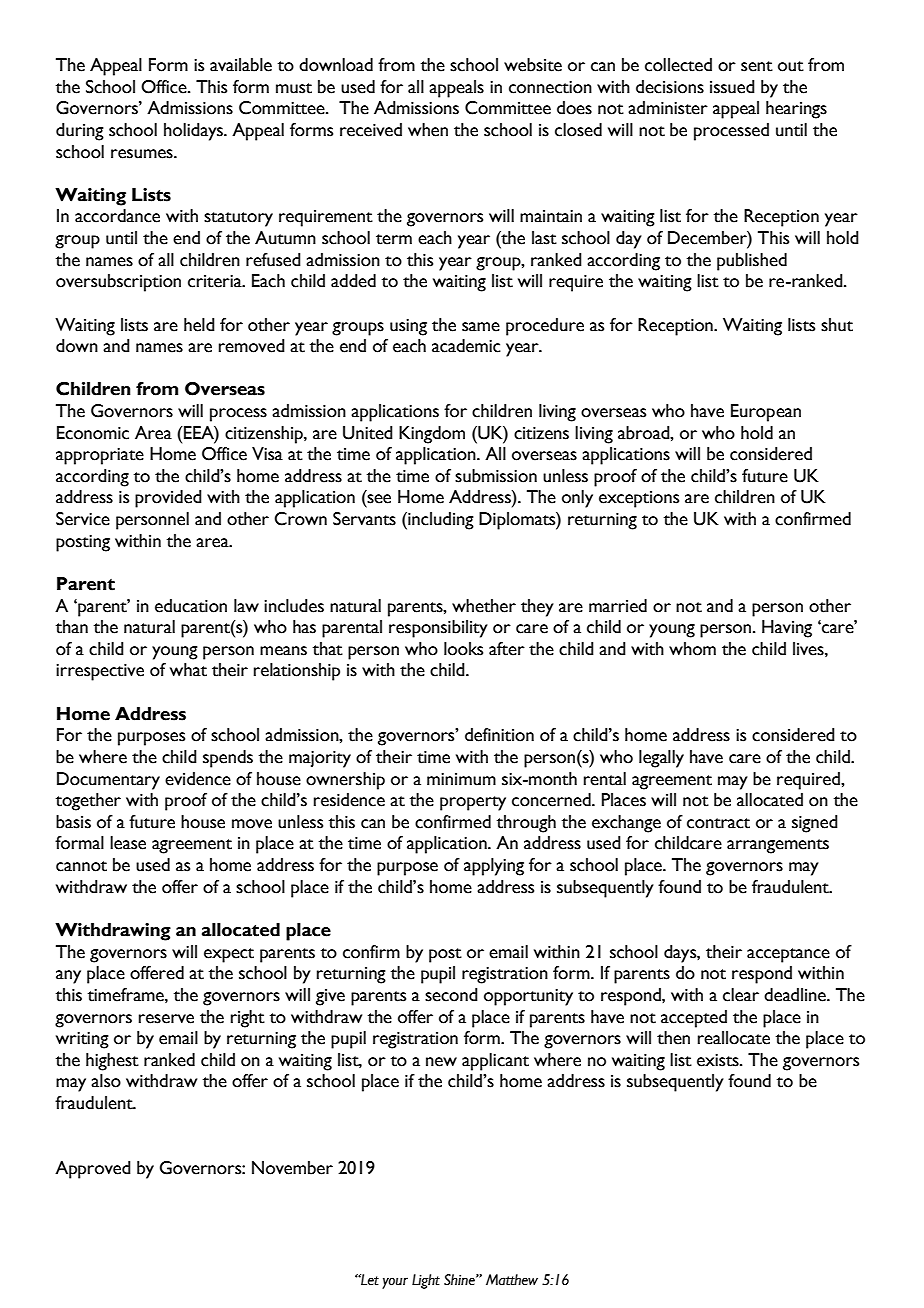 Image resolution: width=924 pixels, height=1308 pixels. What do you see at coordinates (428, 130) in the image?
I see `when` at bounding box center [428, 130].
